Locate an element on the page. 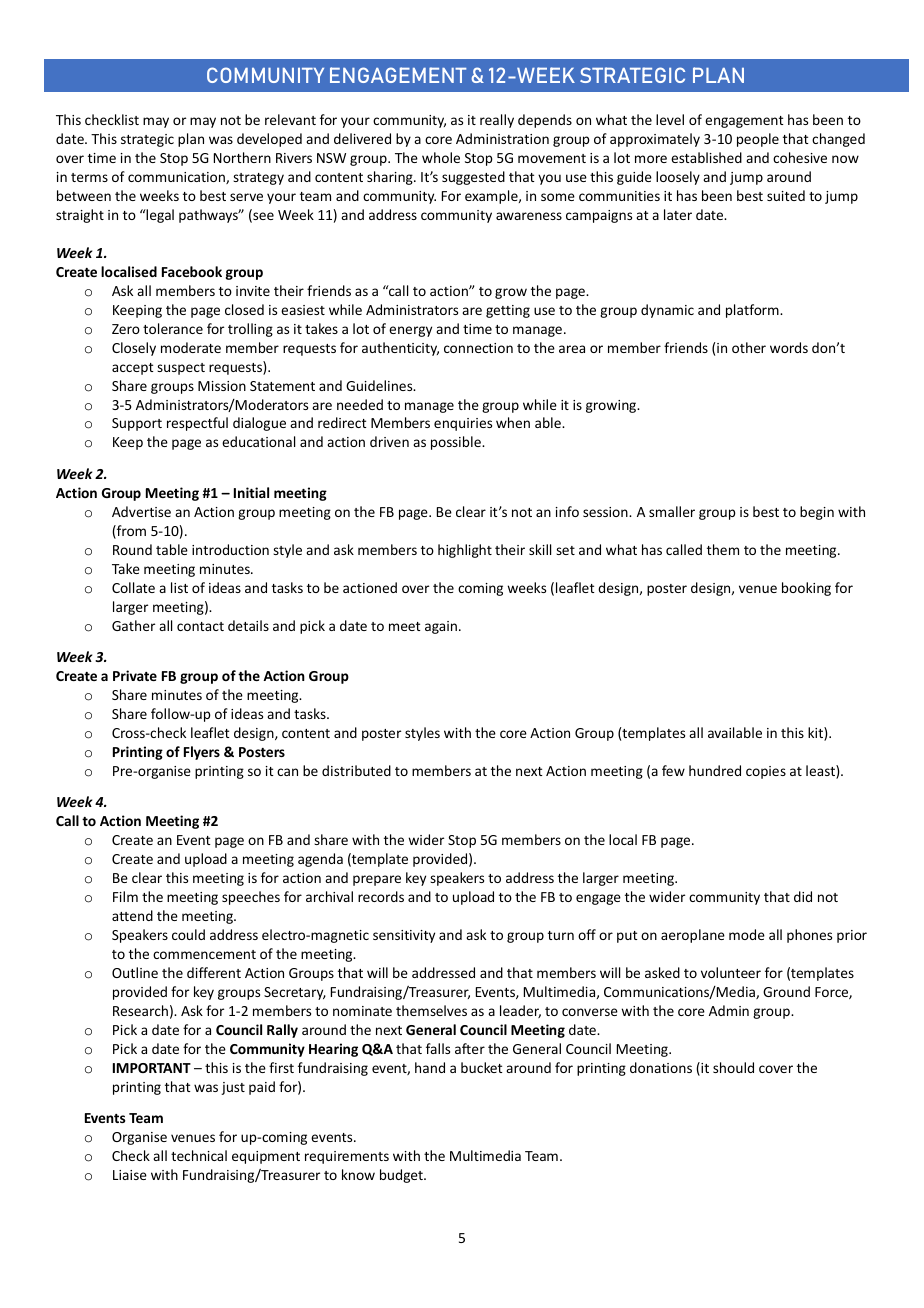 The height and width of the document is (1308, 924). again is located at coordinates (442, 627).
